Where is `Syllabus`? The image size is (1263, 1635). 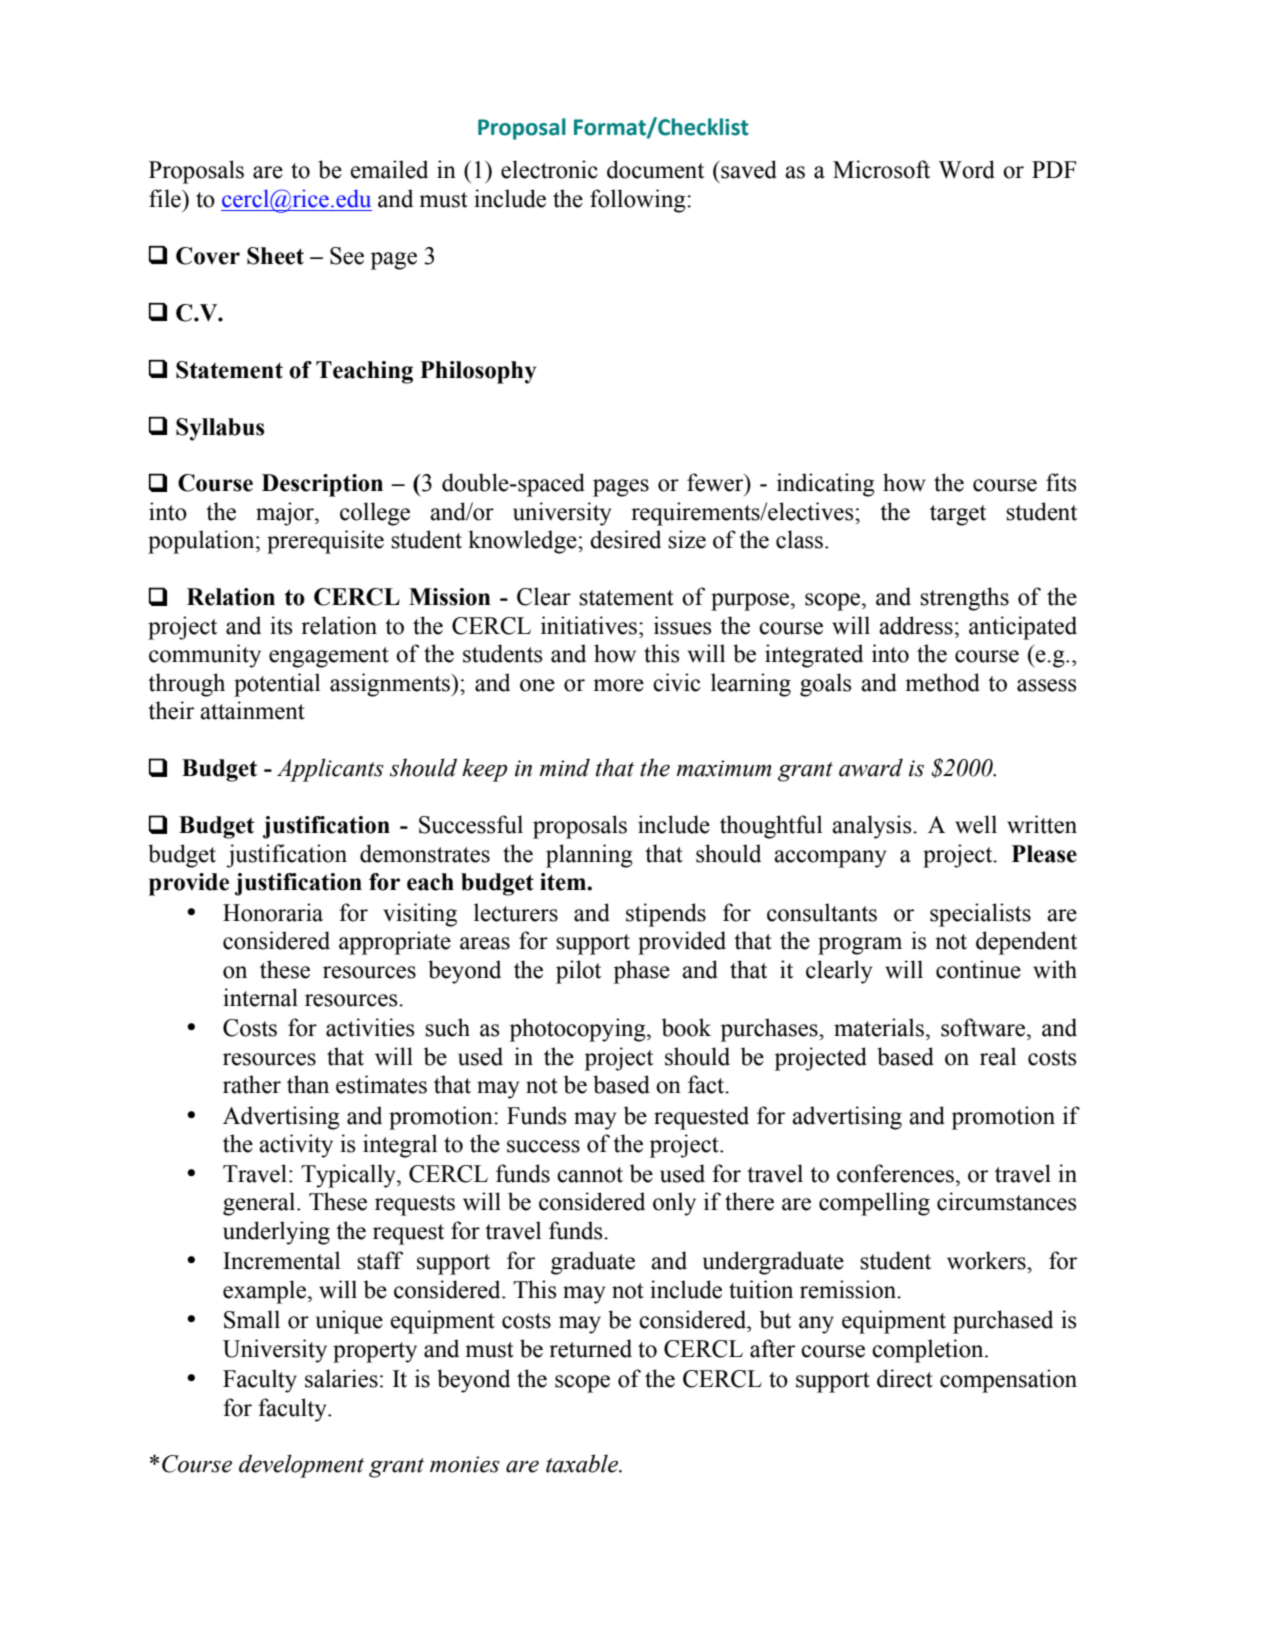 Syllabus is located at coordinates (220, 429).
